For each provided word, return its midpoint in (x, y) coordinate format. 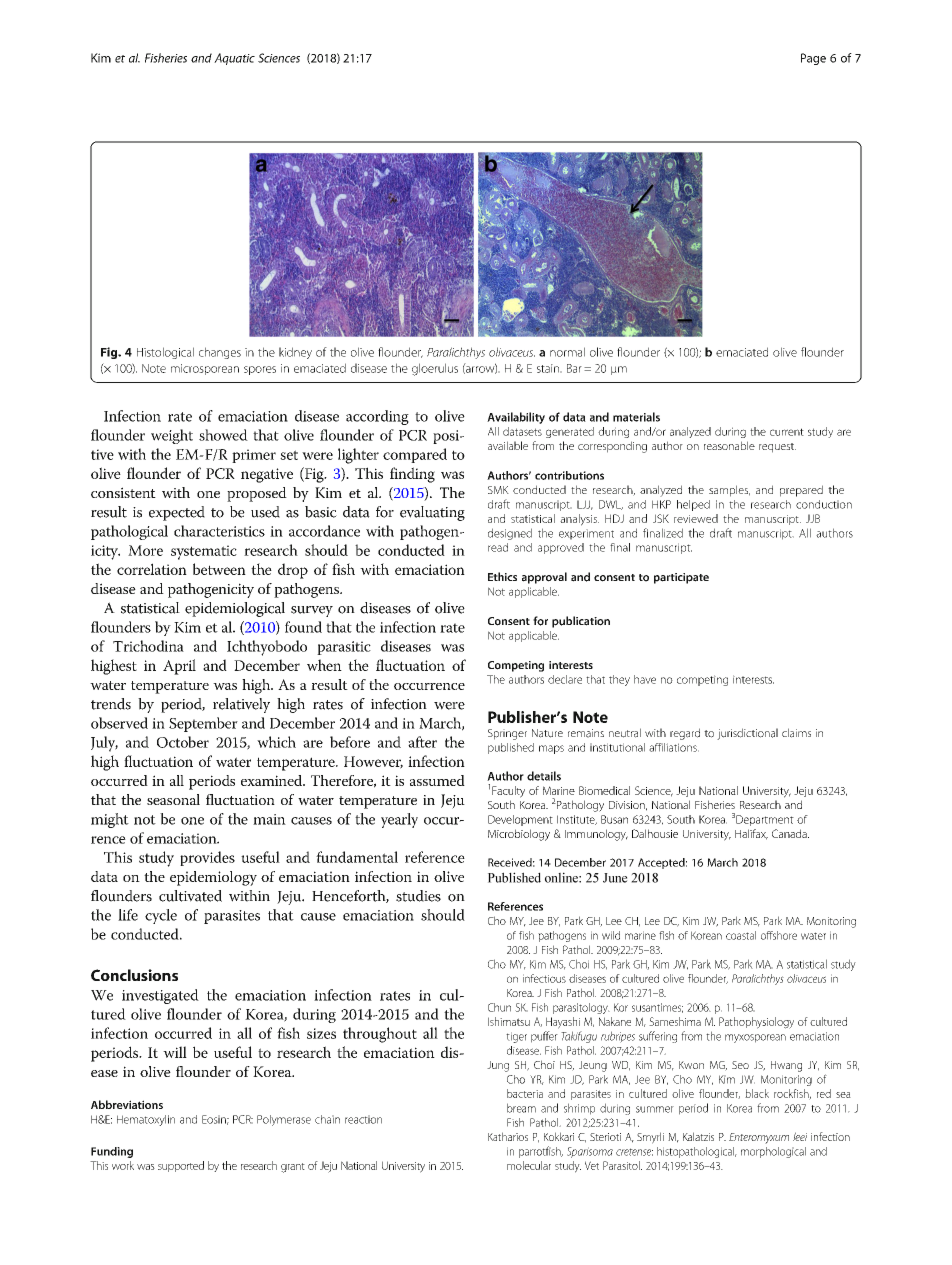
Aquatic (234, 59)
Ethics (502, 576)
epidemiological (235, 609)
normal (567, 352)
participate (681, 578)
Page (813, 59)
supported (181, 1166)
